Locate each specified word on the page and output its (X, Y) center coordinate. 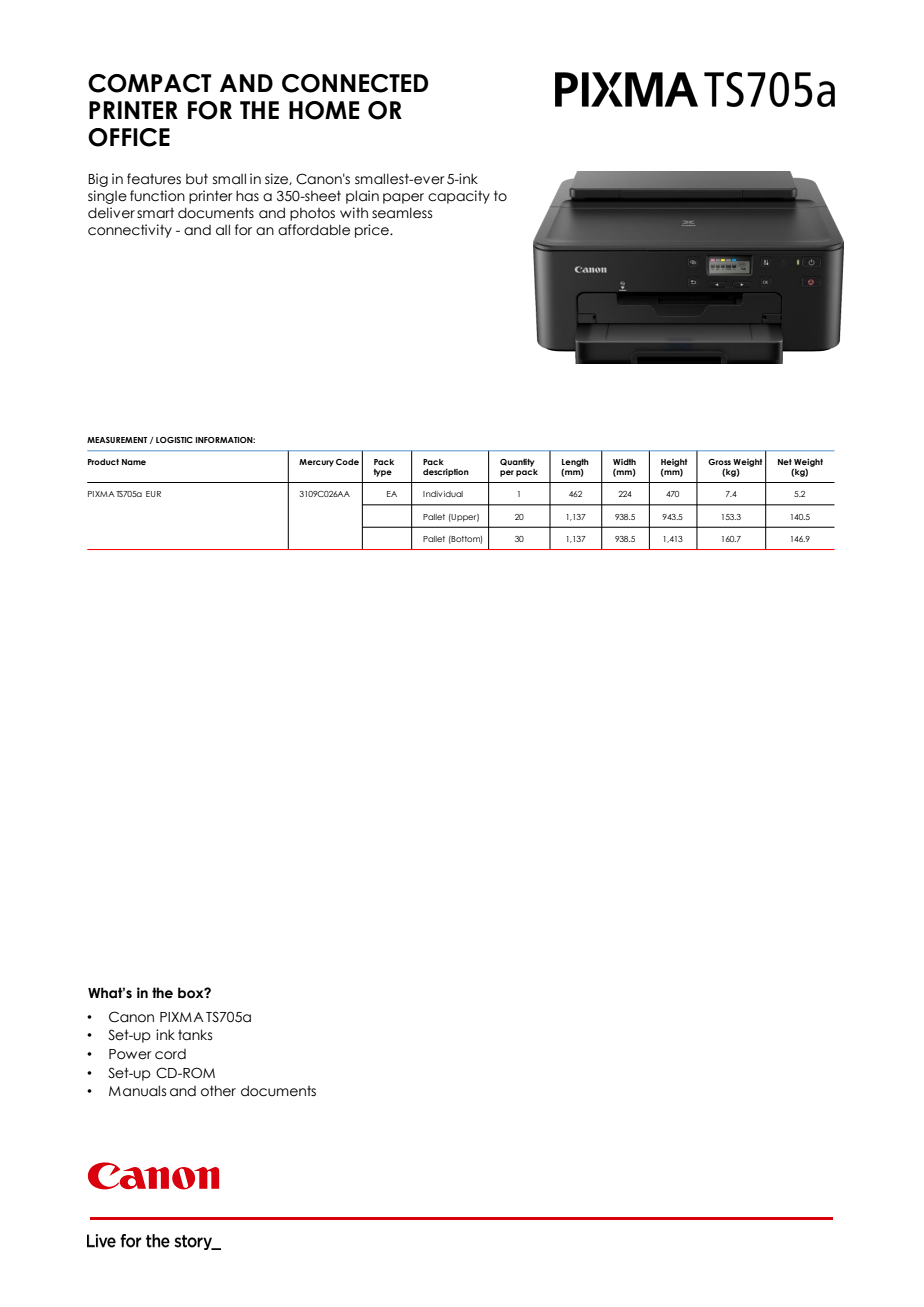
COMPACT (149, 83)
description (446, 473)
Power (130, 1054)
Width (624, 462)
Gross (719, 462)
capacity (459, 197)
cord (170, 1054)
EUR (153, 494)
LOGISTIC (174, 440)
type (383, 473)
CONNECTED (355, 83)
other (218, 1091)
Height (674, 463)
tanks (195, 1035)
